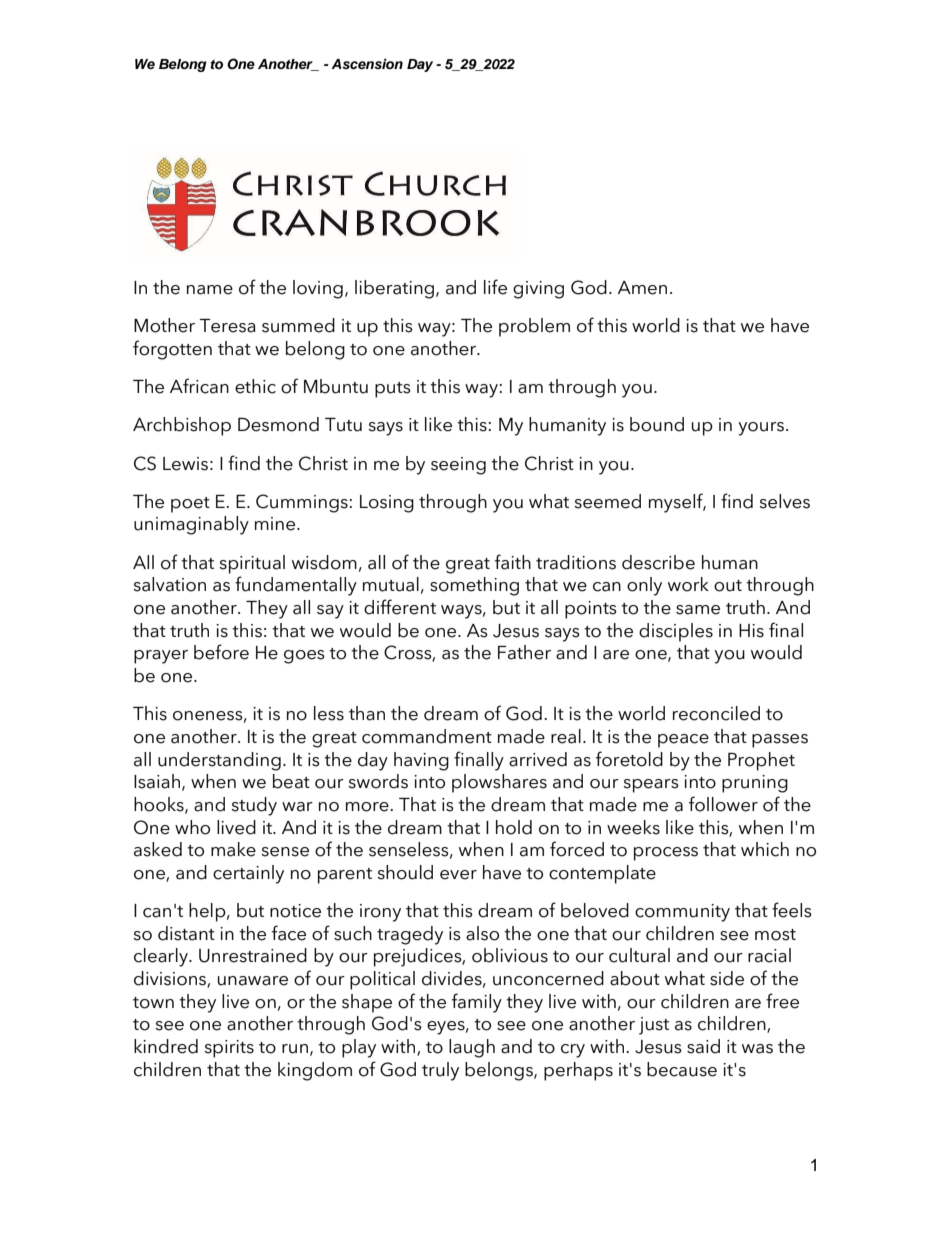 The height and width of the screenshot is (1233, 952). I want to click on study, so click(254, 806).
